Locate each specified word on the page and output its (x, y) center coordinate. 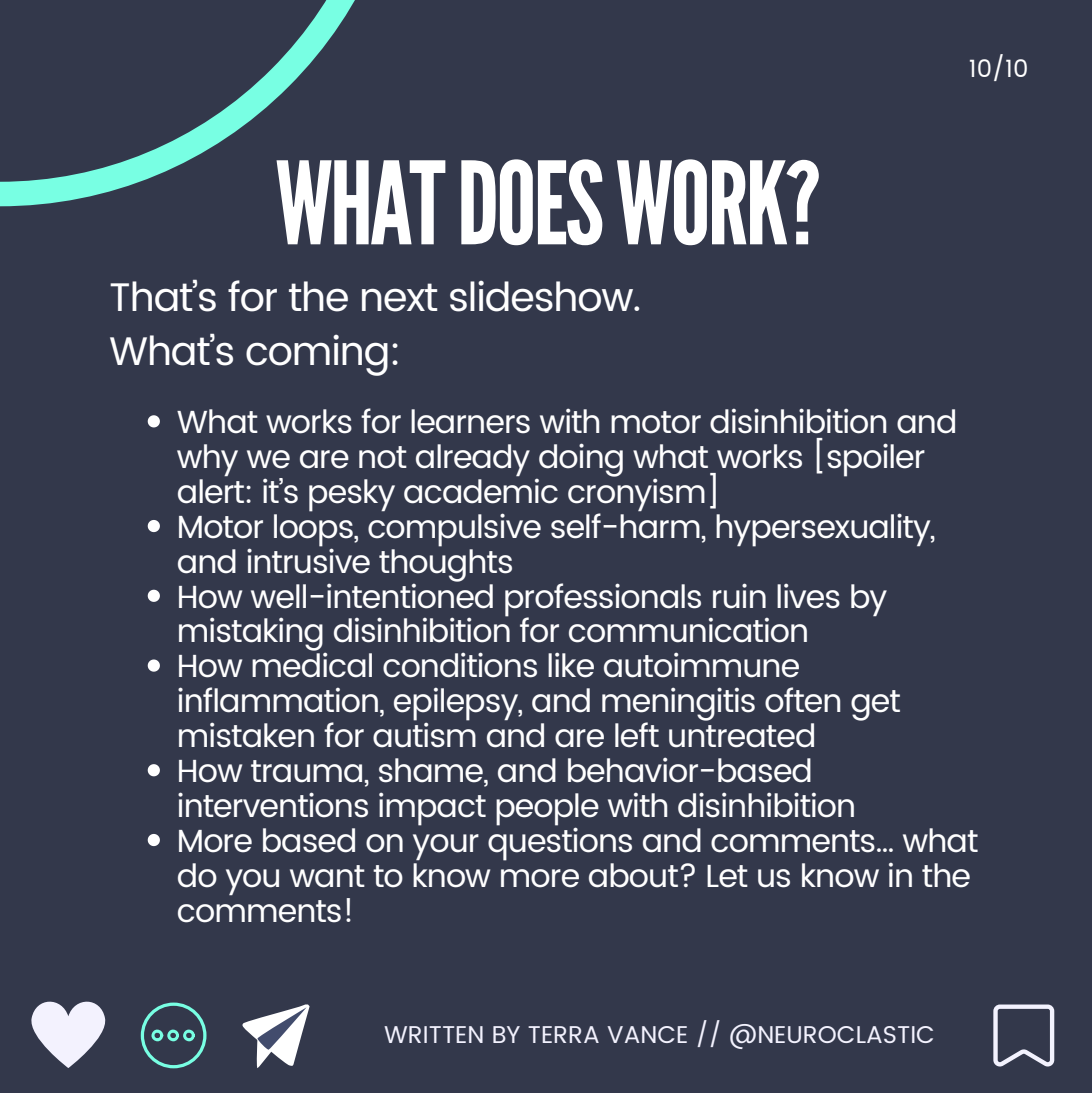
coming (317, 355)
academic (481, 490)
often (802, 700)
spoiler (876, 460)
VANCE (647, 1034)
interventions (273, 805)
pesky (352, 495)
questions (560, 843)
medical (312, 664)
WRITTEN (433, 1034)
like (571, 665)
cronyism (636, 495)
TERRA (563, 1034)
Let (727, 876)
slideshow (543, 296)
